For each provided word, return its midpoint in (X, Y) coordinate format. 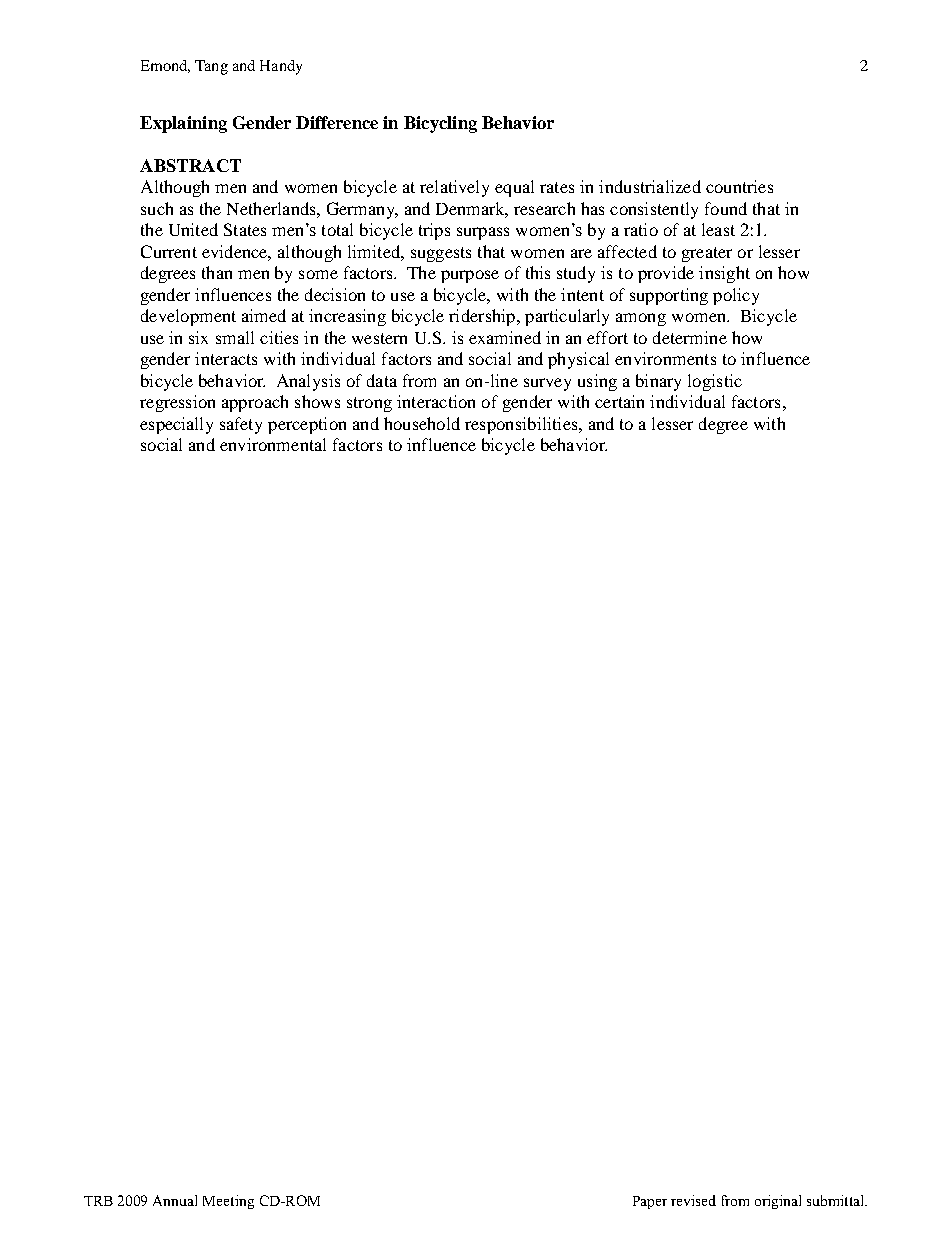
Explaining (183, 124)
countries (739, 186)
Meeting (228, 1202)
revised (693, 1200)
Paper (650, 1202)
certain (619, 401)
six (198, 337)
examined (505, 337)
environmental (273, 444)
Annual (175, 1200)
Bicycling (440, 124)
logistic (715, 382)
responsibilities (522, 425)
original (778, 1202)
